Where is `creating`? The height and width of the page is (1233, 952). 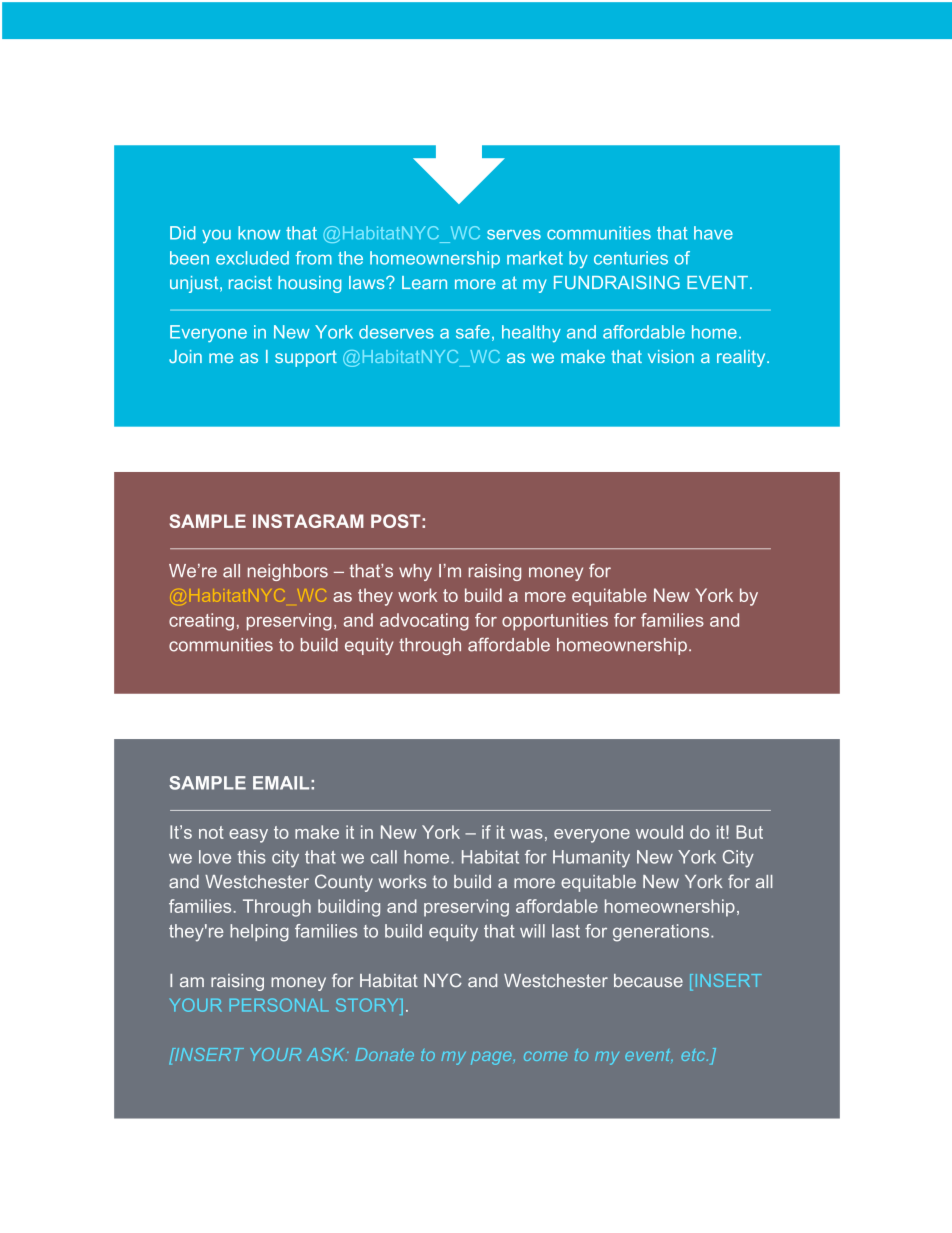 creating is located at coordinates (201, 622).
